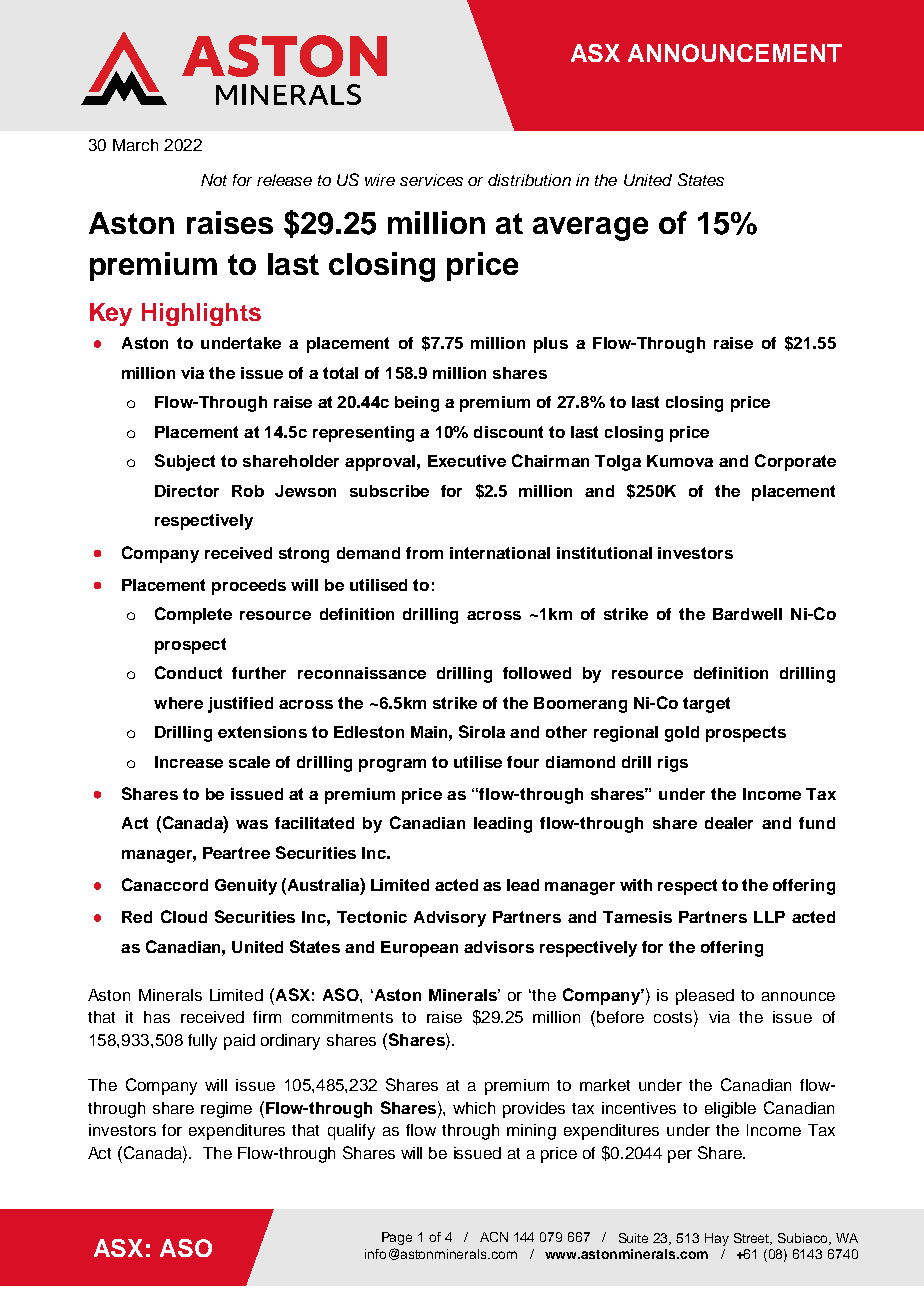 This screenshot has height=1307, width=924. Describe the element at coordinates (226, 1110) in the screenshot. I see `regime` at that location.
